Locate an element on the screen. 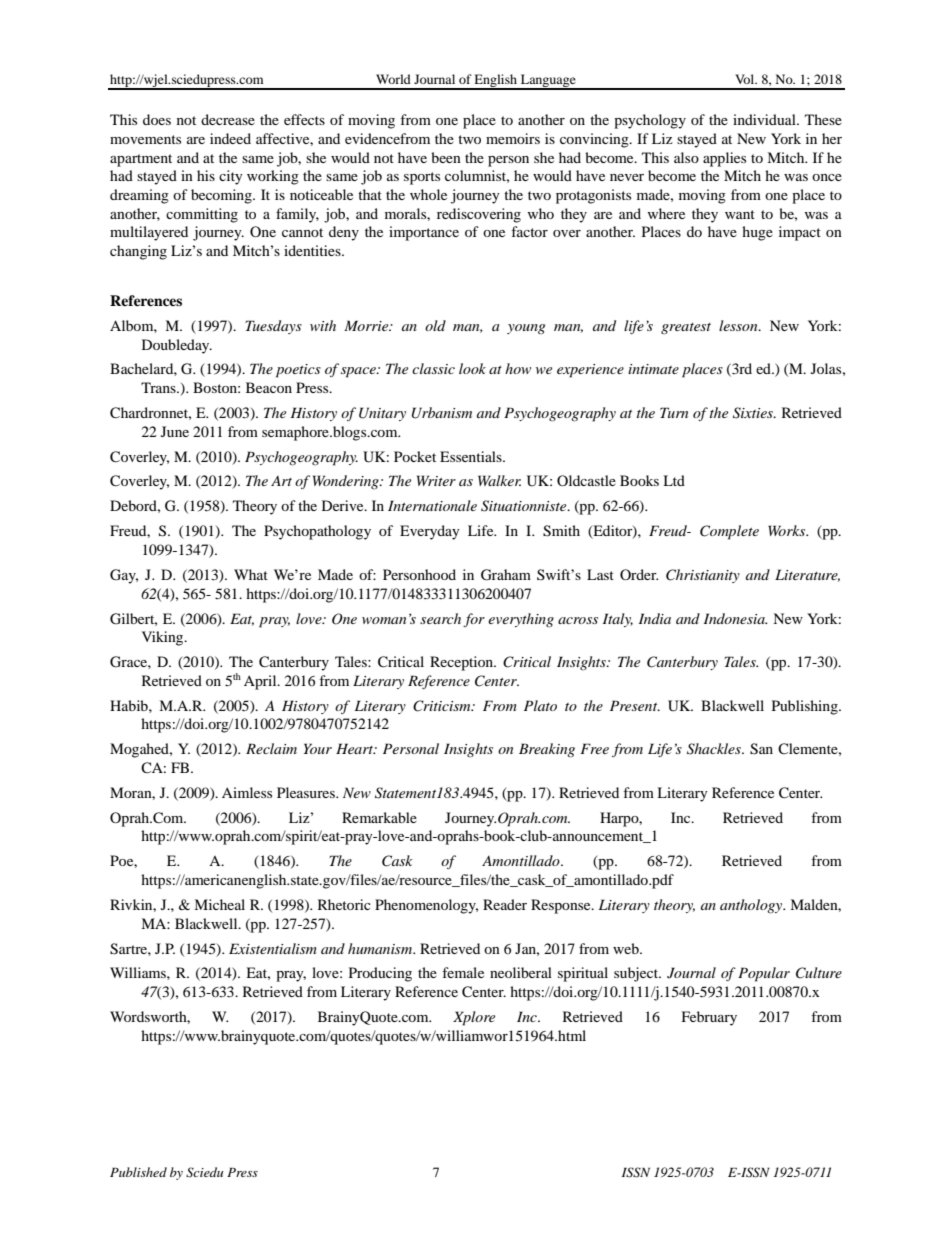  Breaking is located at coordinates (547, 750).
